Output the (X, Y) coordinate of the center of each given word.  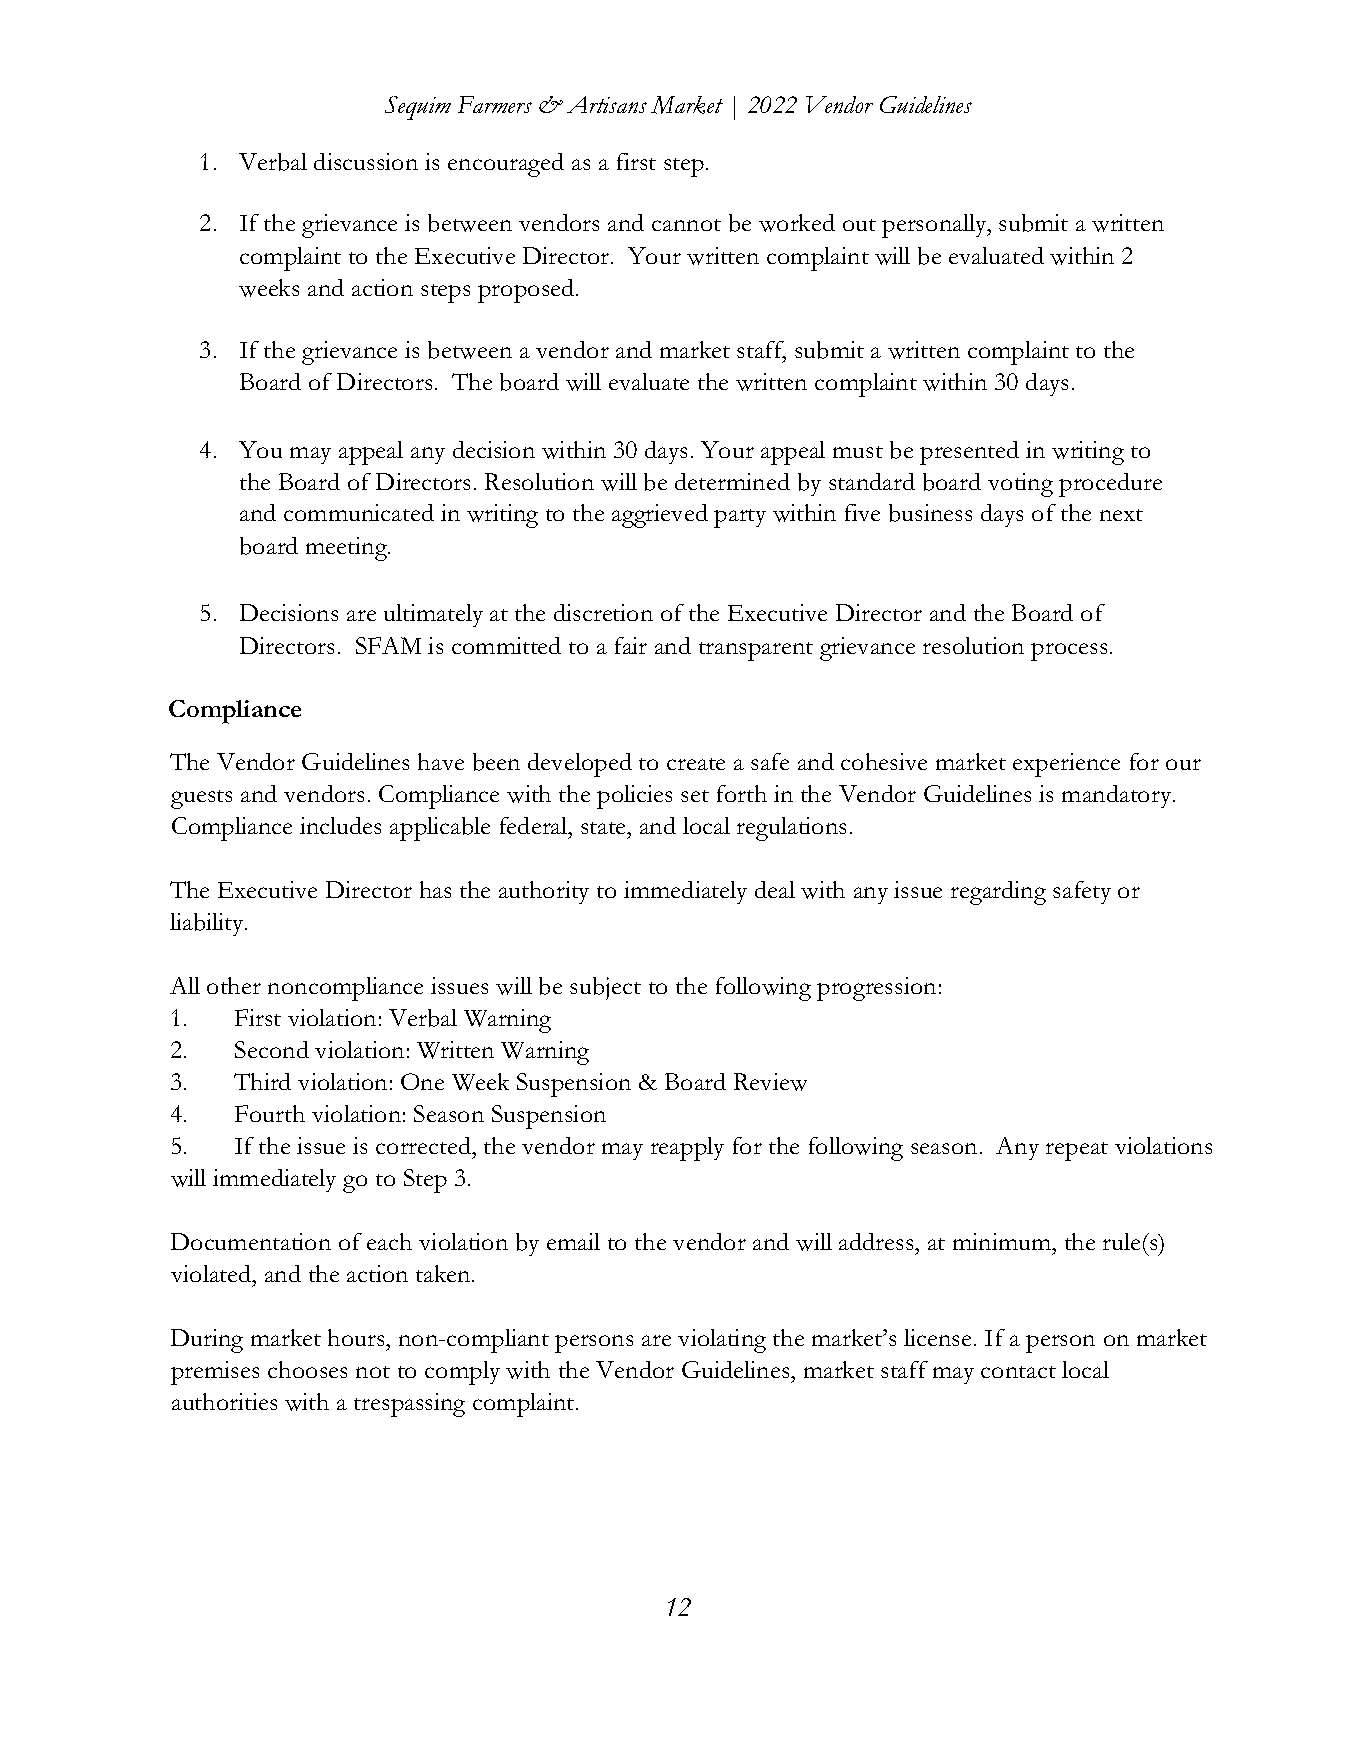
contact (1018, 1372)
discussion (366, 161)
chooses (307, 1369)
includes (340, 825)
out (859, 225)
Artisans (607, 104)
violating (722, 1341)
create (696, 764)
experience (1066, 765)
